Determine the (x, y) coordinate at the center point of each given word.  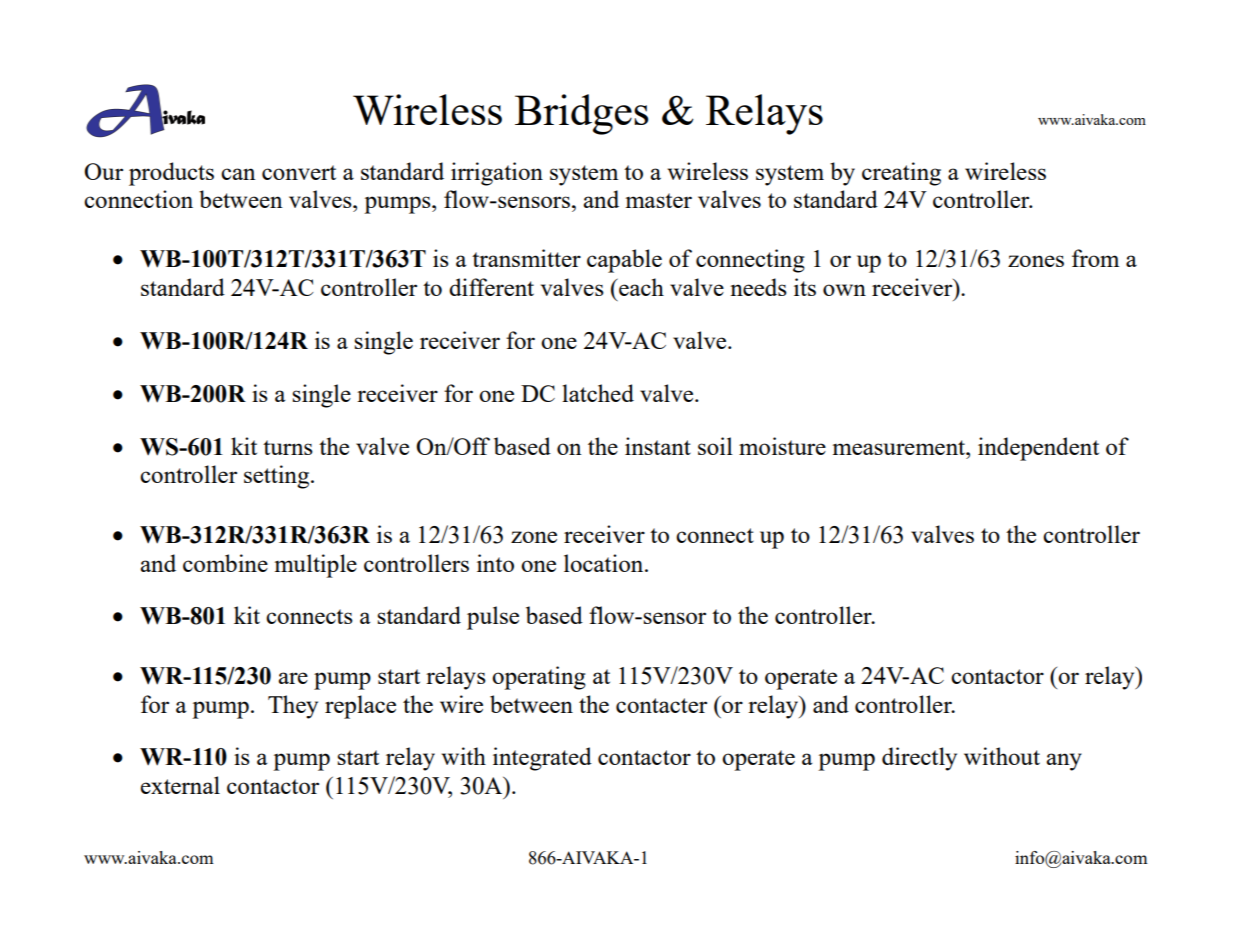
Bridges (582, 114)
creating (901, 174)
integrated (542, 759)
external (180, 785)
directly (919, 759)
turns (288, 447)
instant (658, 446)
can (238, 174)
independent (1038, 449)
